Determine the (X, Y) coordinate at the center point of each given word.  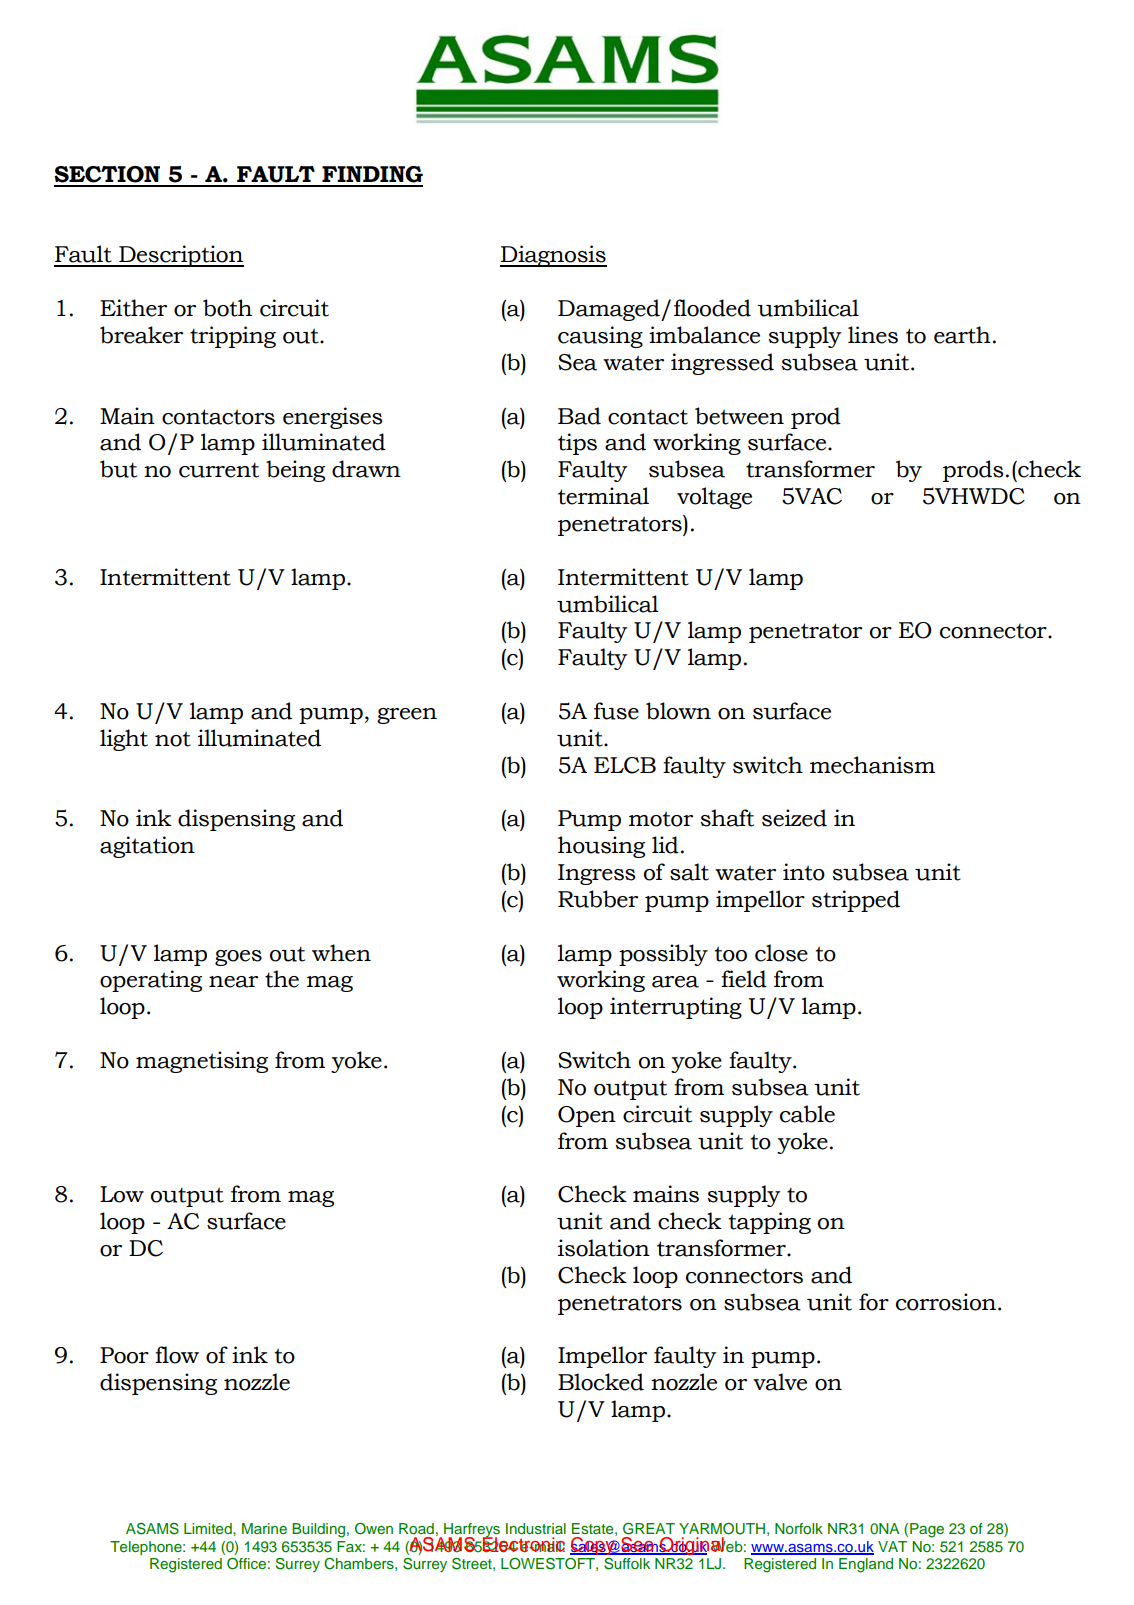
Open (587, 1116)
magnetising (202, 1062)
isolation (604, 1248)
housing (601, 847)
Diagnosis (553, 256)
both (227, 308)
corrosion (947, 1302)
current (219, 470)
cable (807, 1114)
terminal (603, 496)
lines (873, 335)
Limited (209, 1528)
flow (177, 1355)
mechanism (872, 765)
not (173, 739)
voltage (714, 498)
